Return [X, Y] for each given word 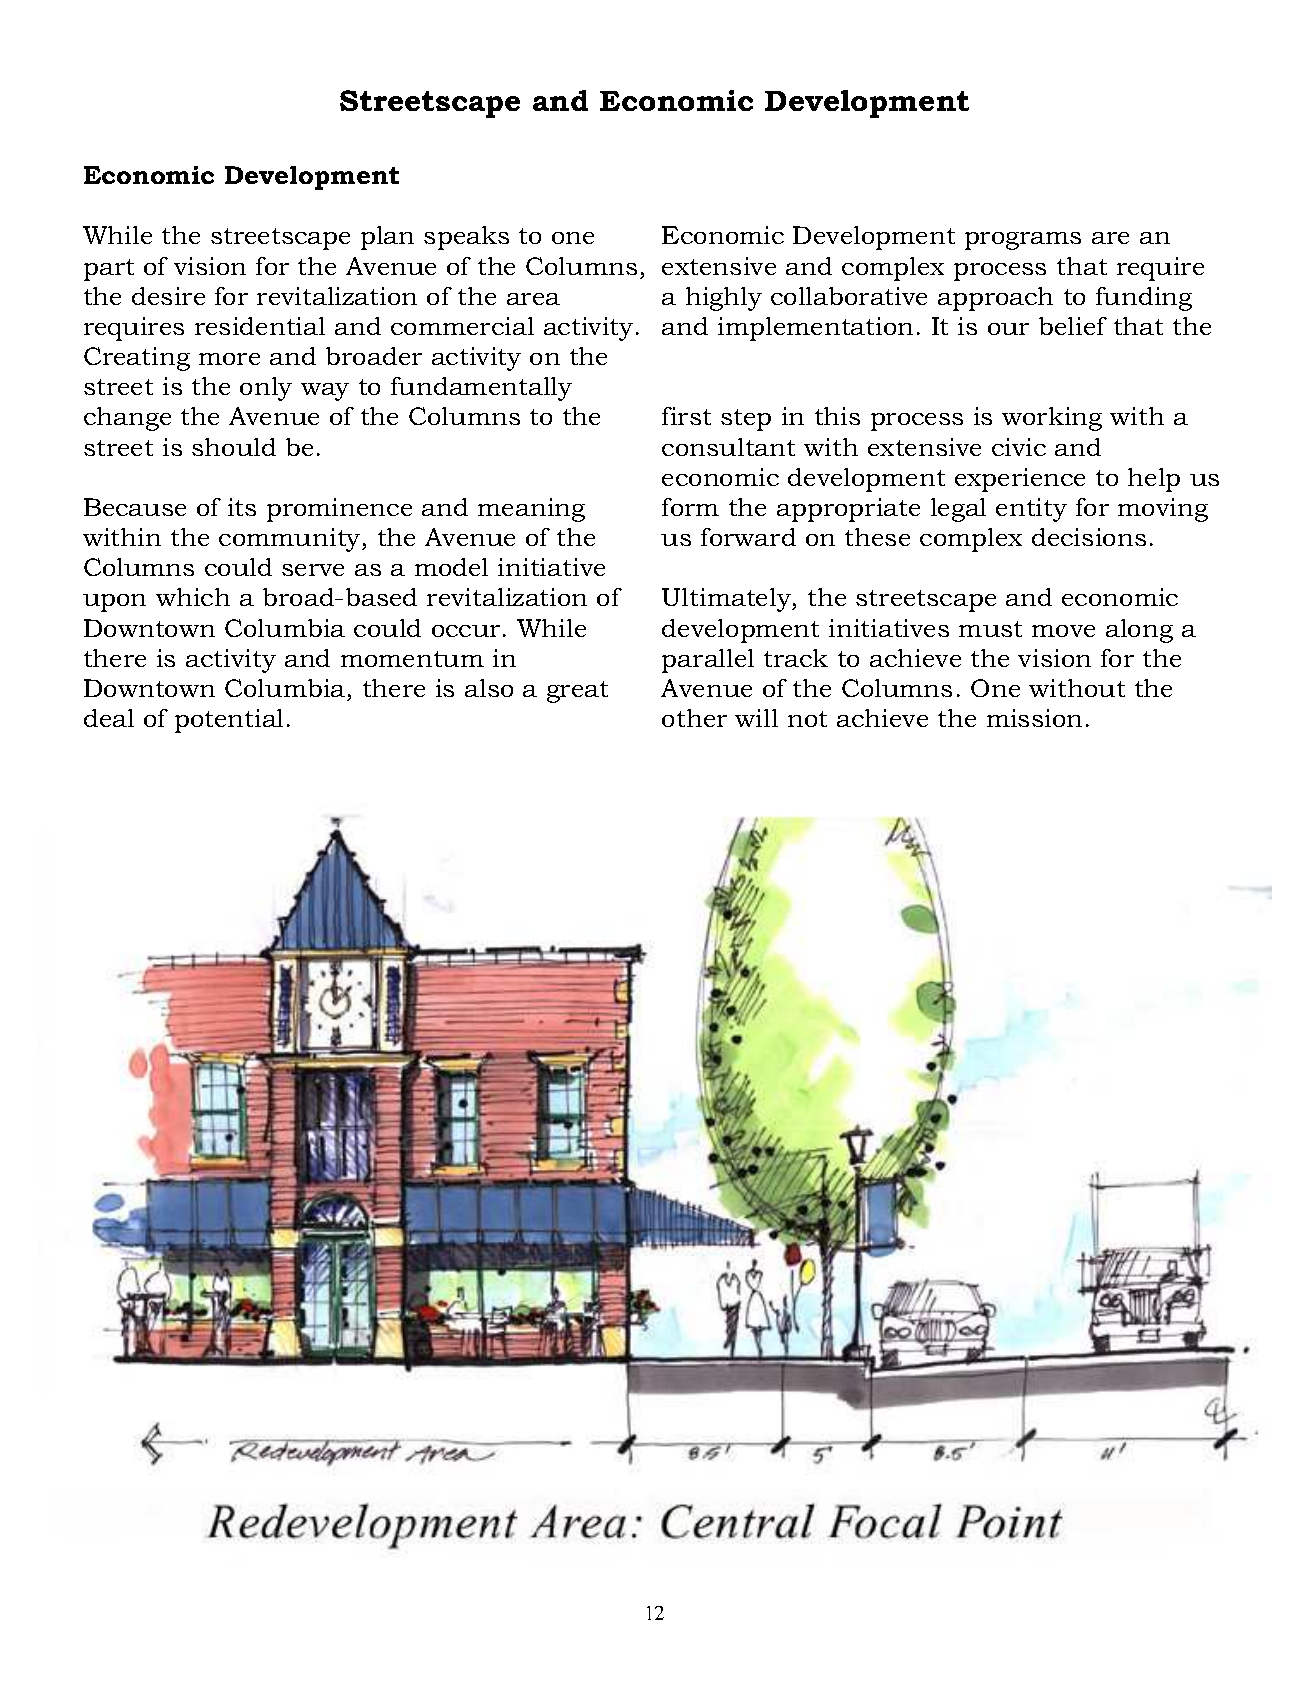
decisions [1089, 537]
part [109, 270]
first [686, 416]
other [694, 718]
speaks [466, 238]
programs [1023, 241]
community [291, 540]
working [1052, 419]
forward [748, 537]
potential [229, 721]
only [266, 389]
